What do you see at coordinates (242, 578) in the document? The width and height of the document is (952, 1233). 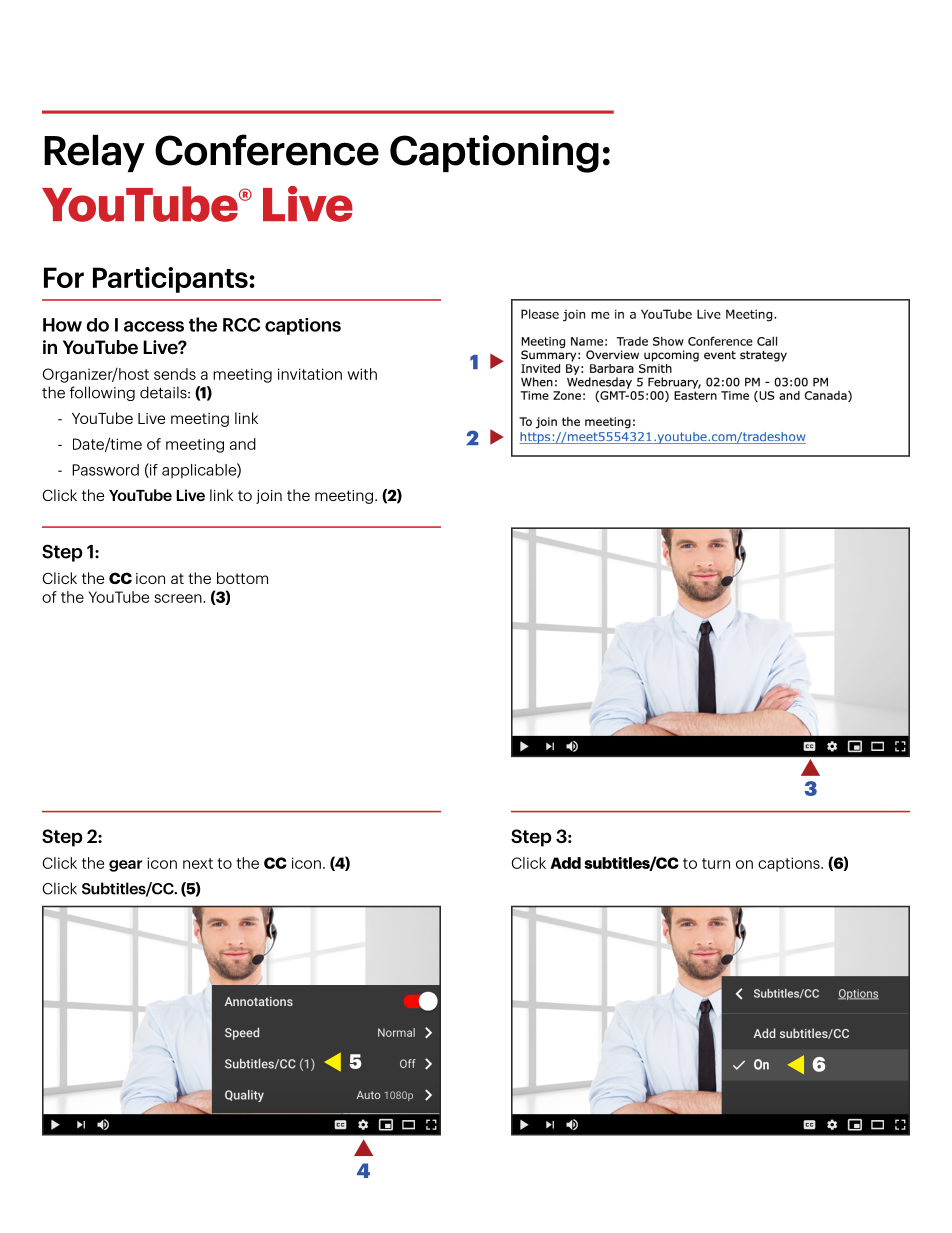 I see `bottom` at bounding box center [242, 578].
